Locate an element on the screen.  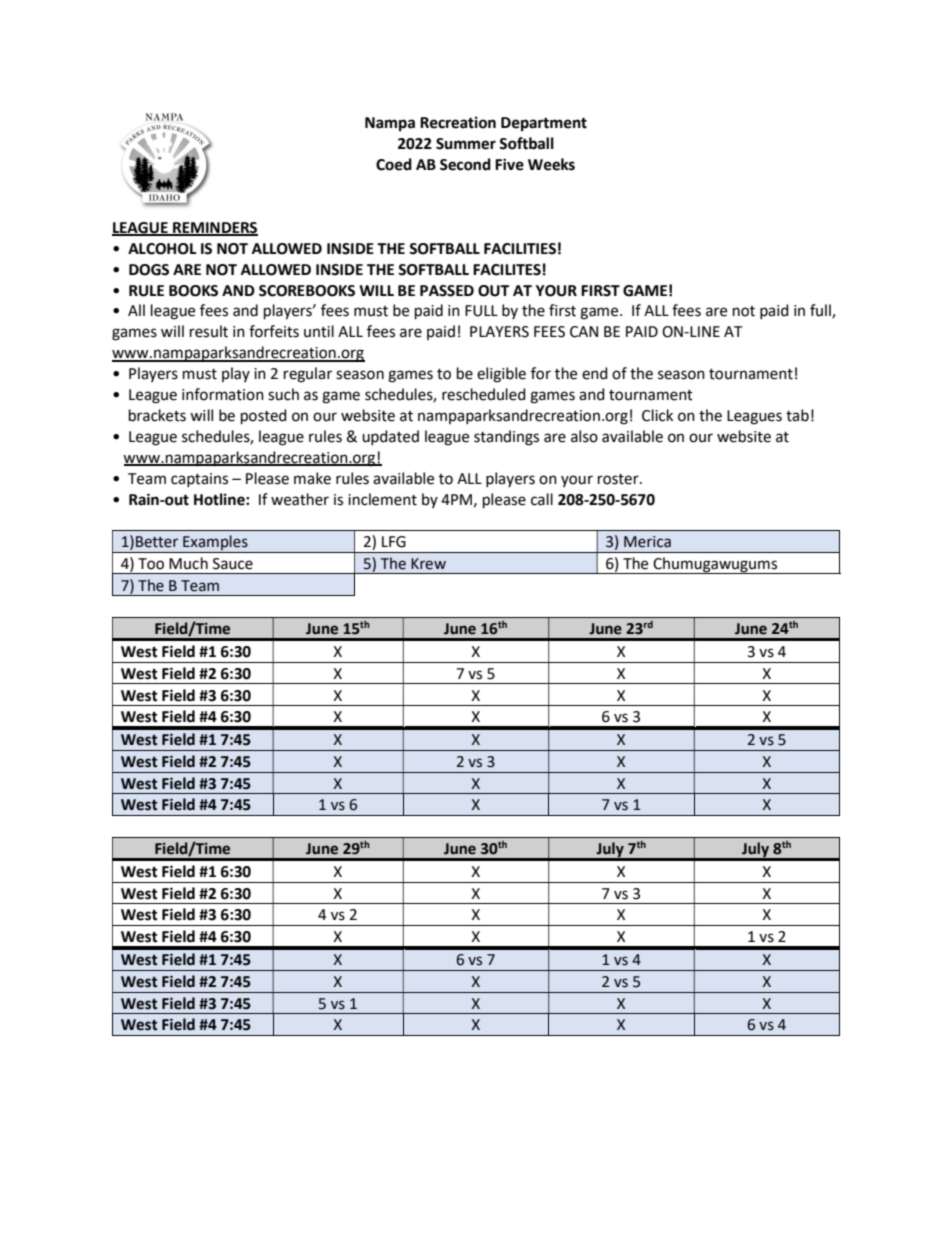
posted is located at coordinates (264, 416).
